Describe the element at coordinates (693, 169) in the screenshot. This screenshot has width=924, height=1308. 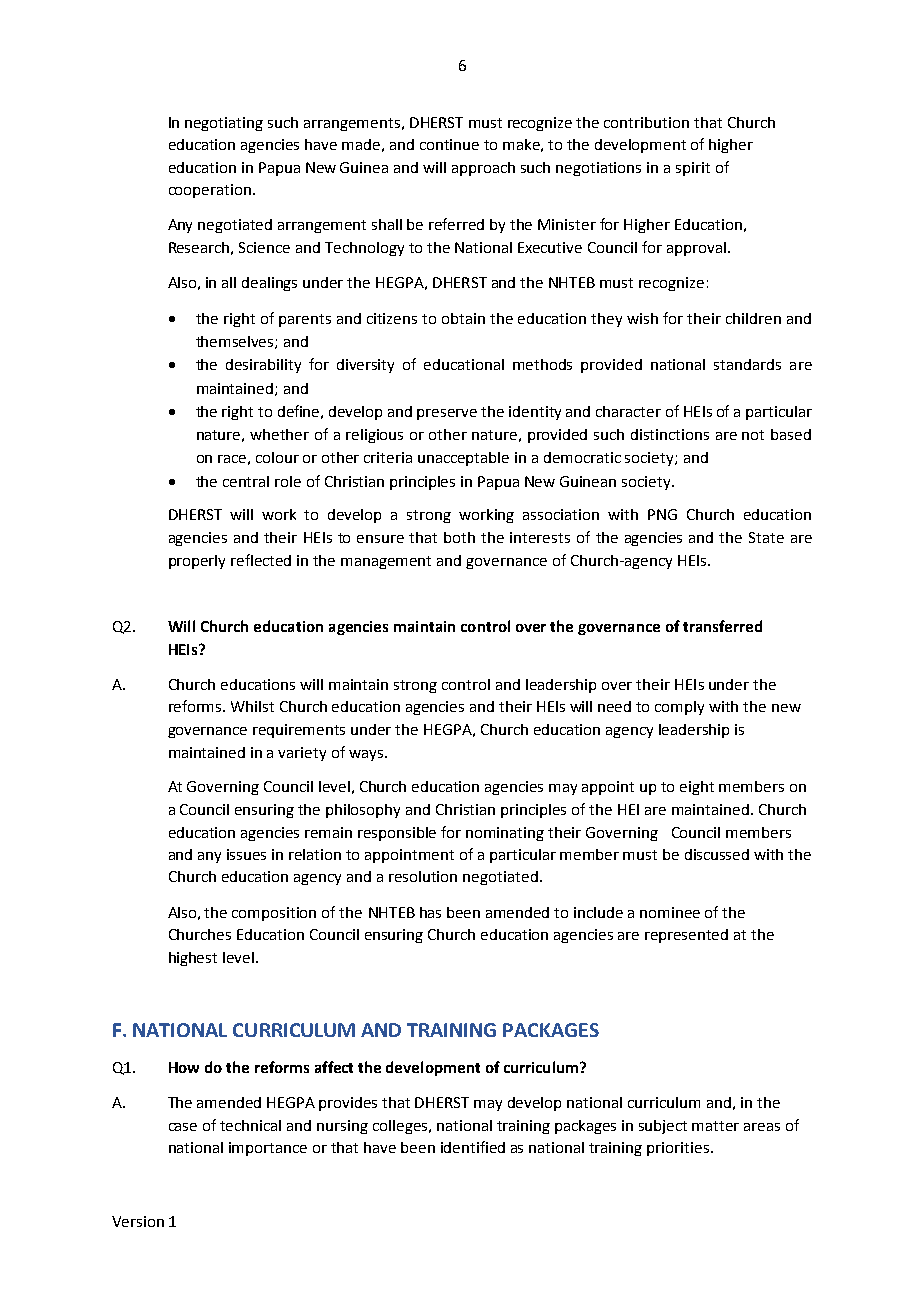
I see `spirit` at that location.
